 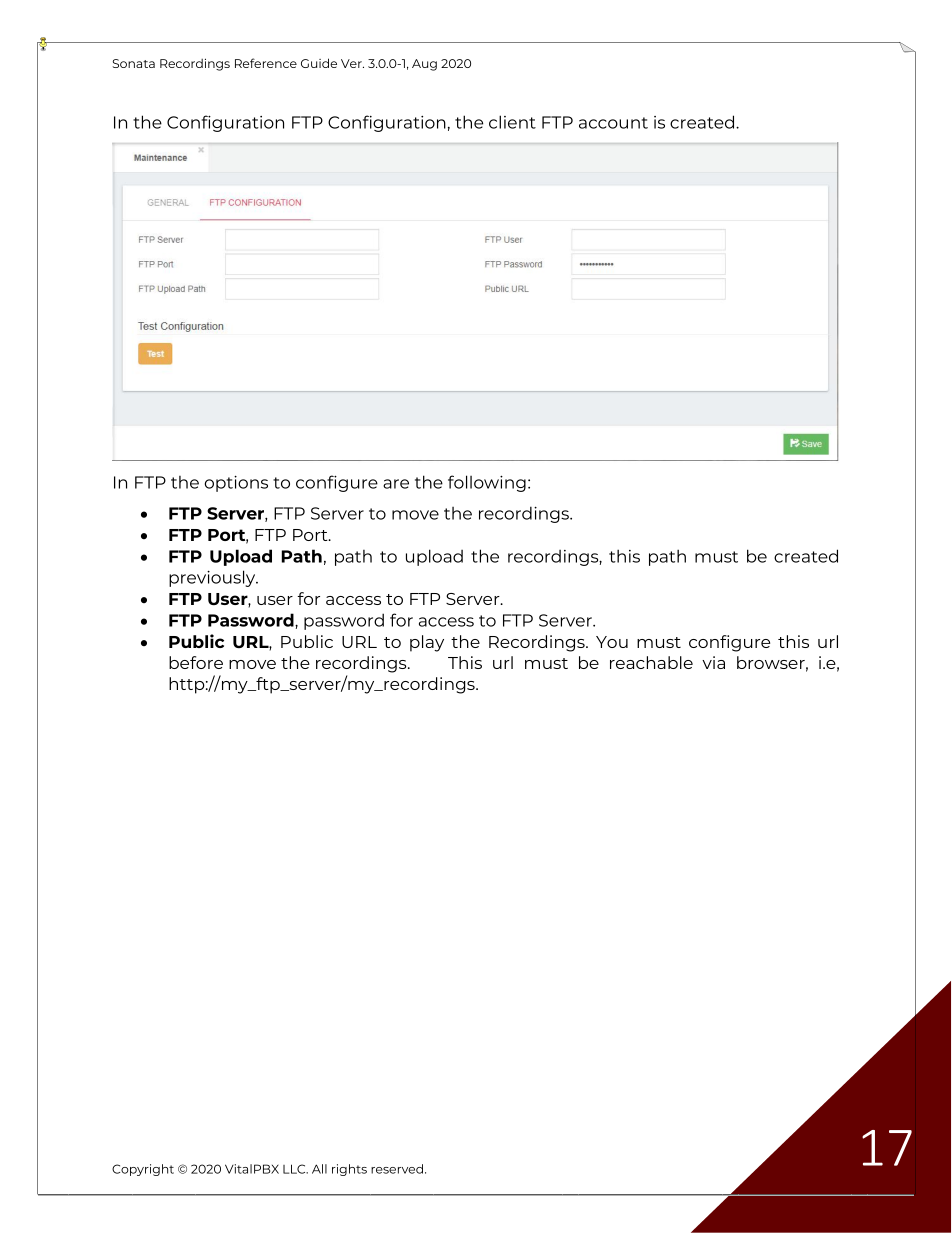 I want to click on All, so click(x=319, y=1169).
